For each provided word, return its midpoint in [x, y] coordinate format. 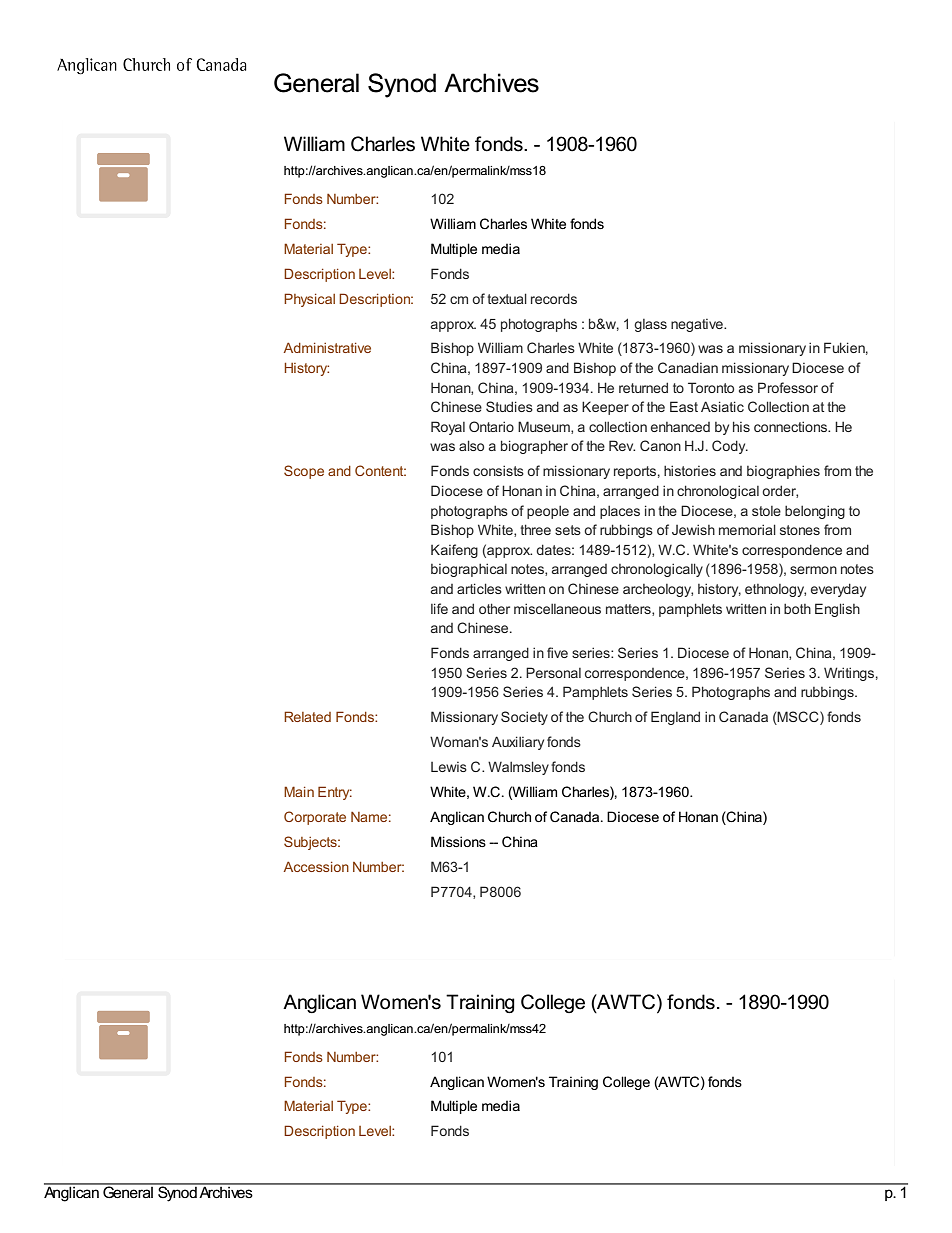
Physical [309, 300]
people [548, 512]
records [554, 298]
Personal [553, 672]
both [797, 609]
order [780, 491]
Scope [304, 472]
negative [698, 325]
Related [307, 716]
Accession [316, 866]
